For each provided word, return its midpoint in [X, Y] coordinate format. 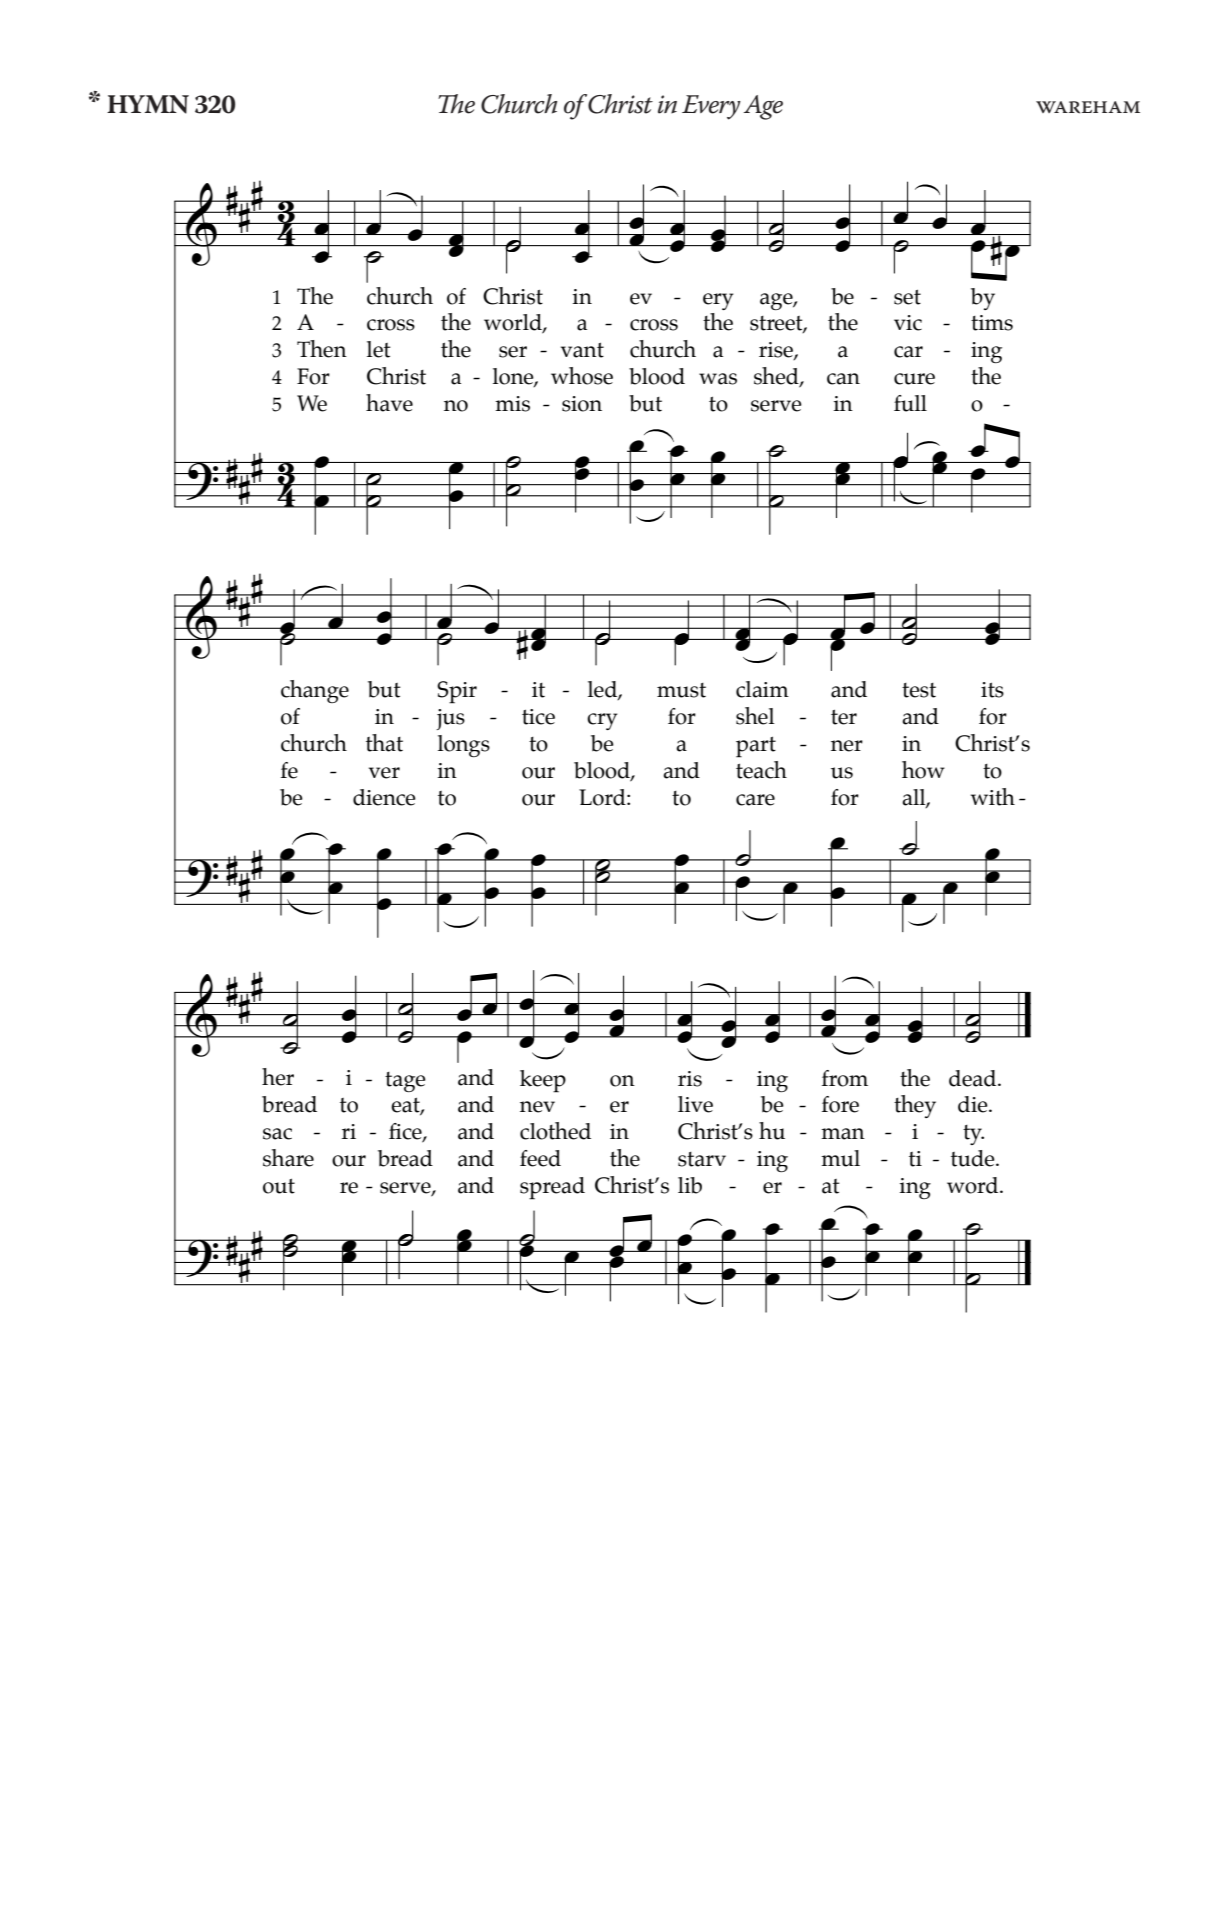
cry [602, 721]
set [907, 297]
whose [582, 376]
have [389, 403]
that [384, 743]
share [288, 1158]
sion [582, 404]
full [910, 403]
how [923, 770]
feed [540, 1158]
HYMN [148, 104]
